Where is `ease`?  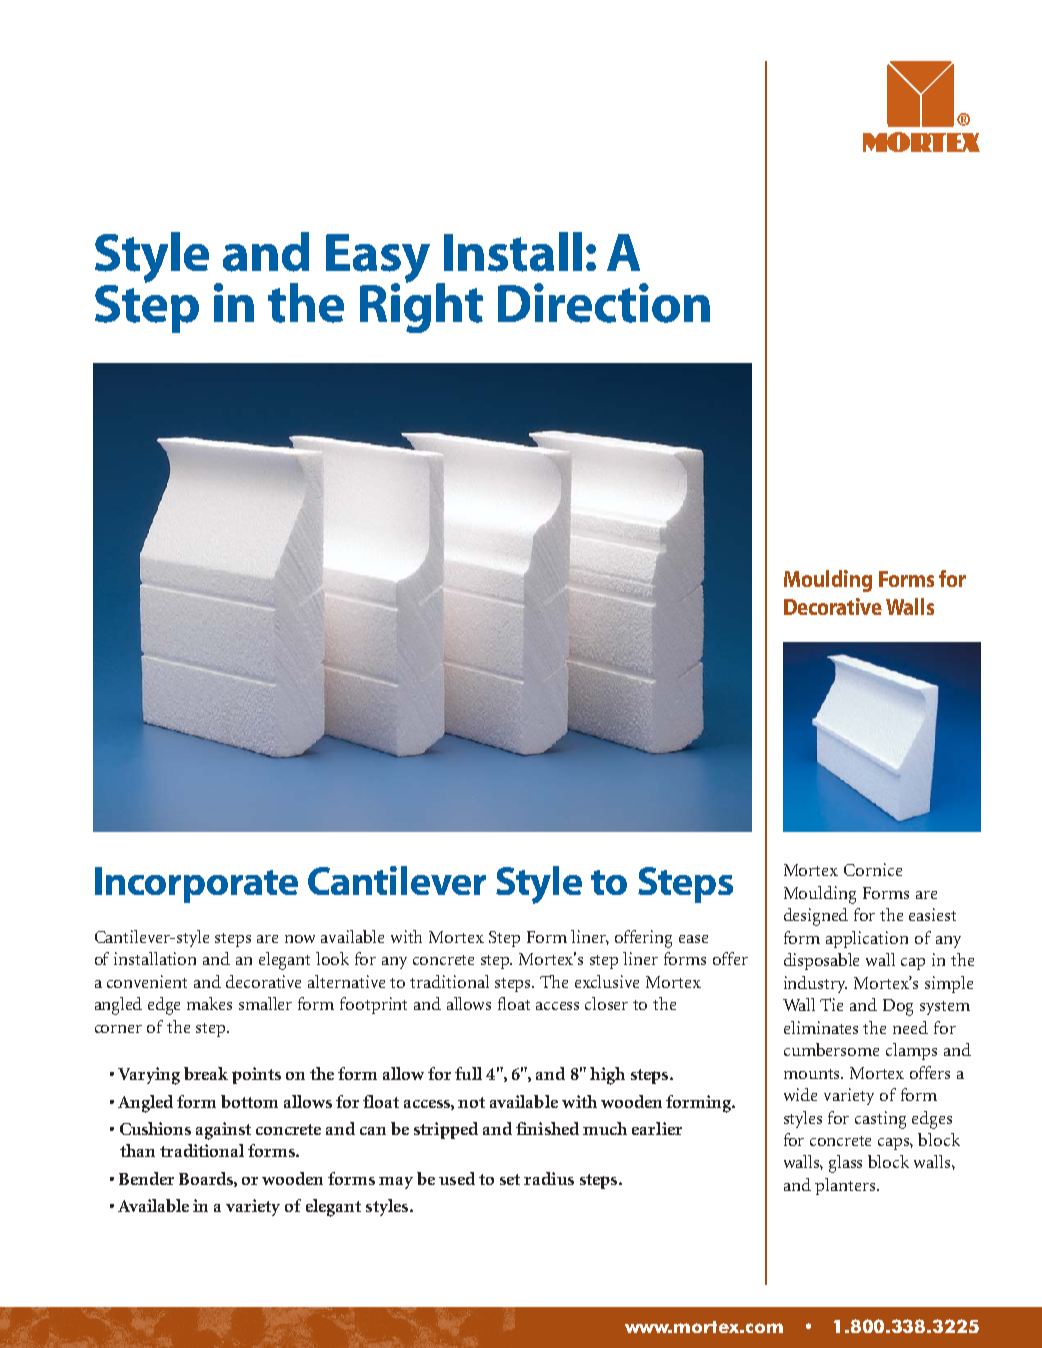
ease is located at coordinates (693, 939).
